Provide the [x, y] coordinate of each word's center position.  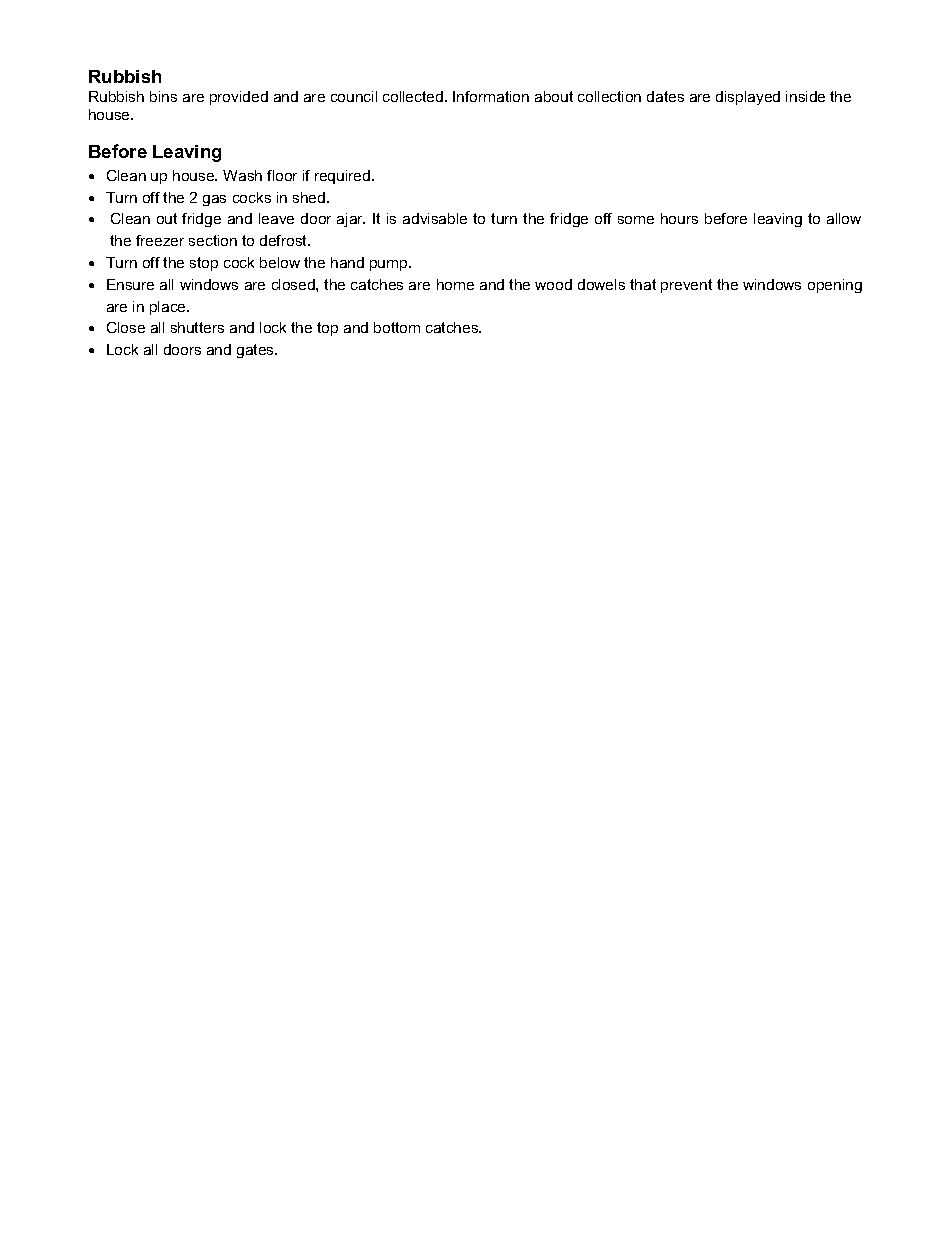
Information [491, 96]
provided [239, 98]
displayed [748, 98]
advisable [435, 218]
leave [276, 218]
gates [256, 351]
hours [679, 218]
